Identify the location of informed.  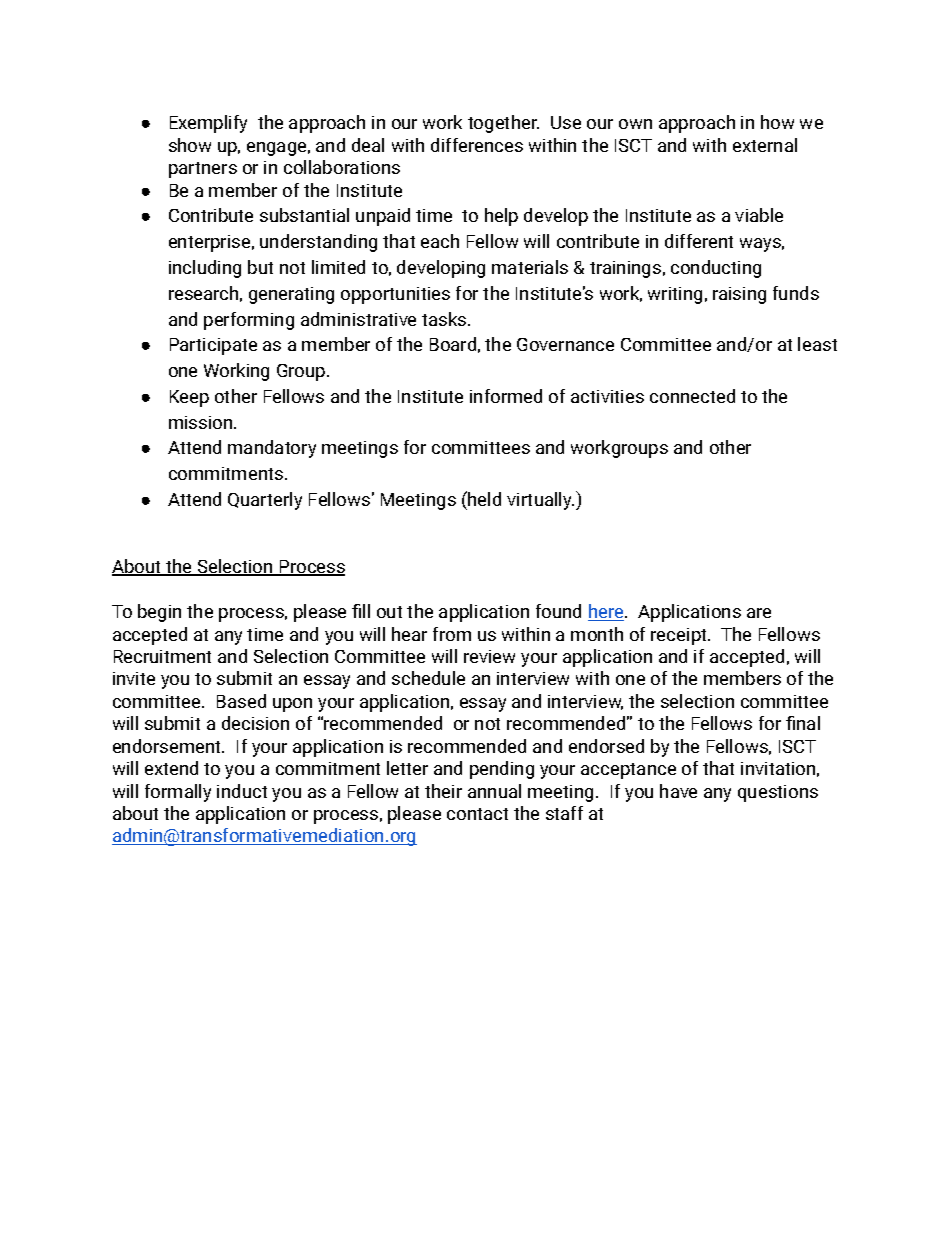
(506, 396).
